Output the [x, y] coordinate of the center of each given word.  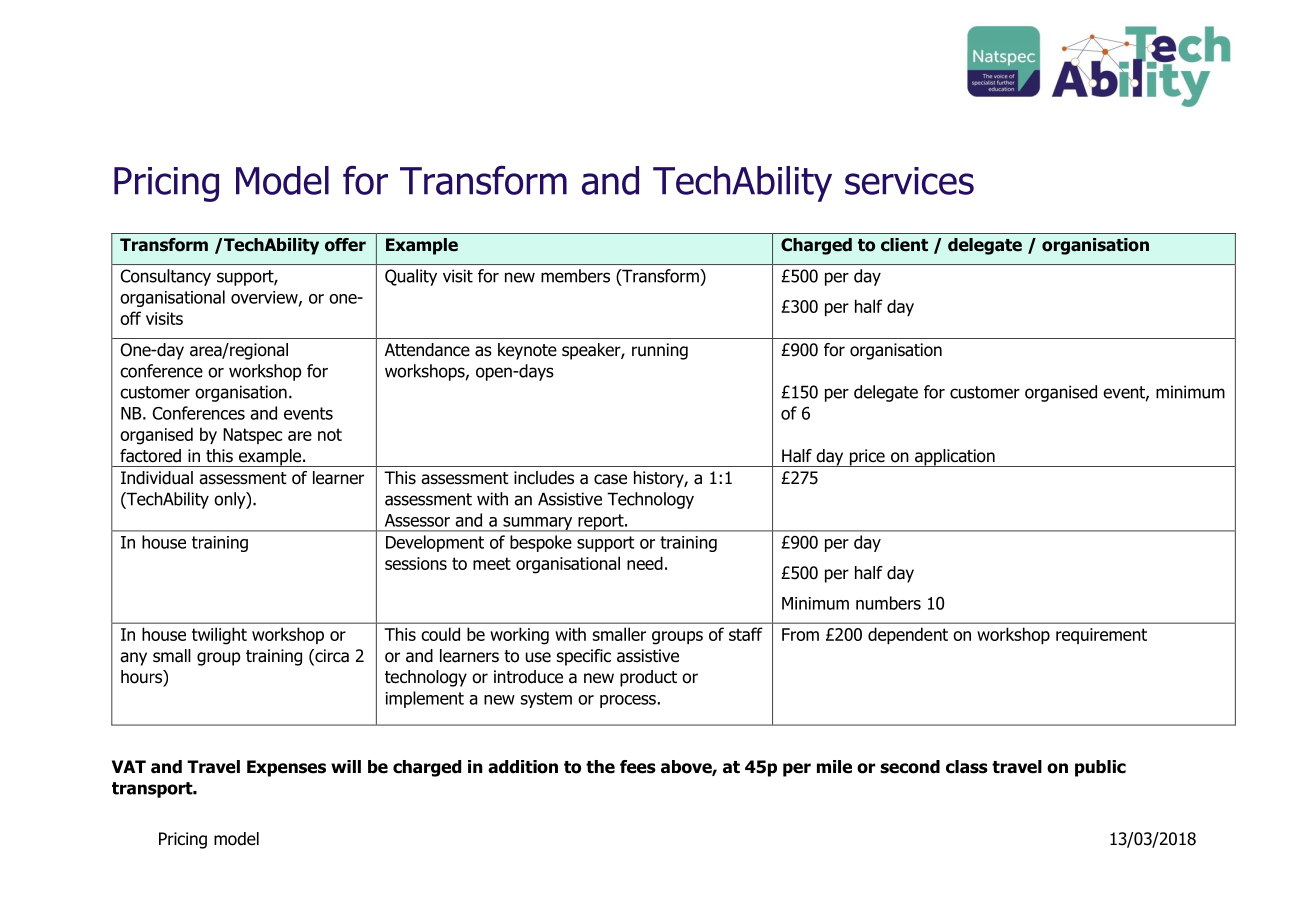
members [575, 276]
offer [345, 245]
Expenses [286, 768]
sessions [416, 563]
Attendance [427, 350]
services [909, 181]
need [645, 563]
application [955, 458]
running [660, 351]
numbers [888, 603]
